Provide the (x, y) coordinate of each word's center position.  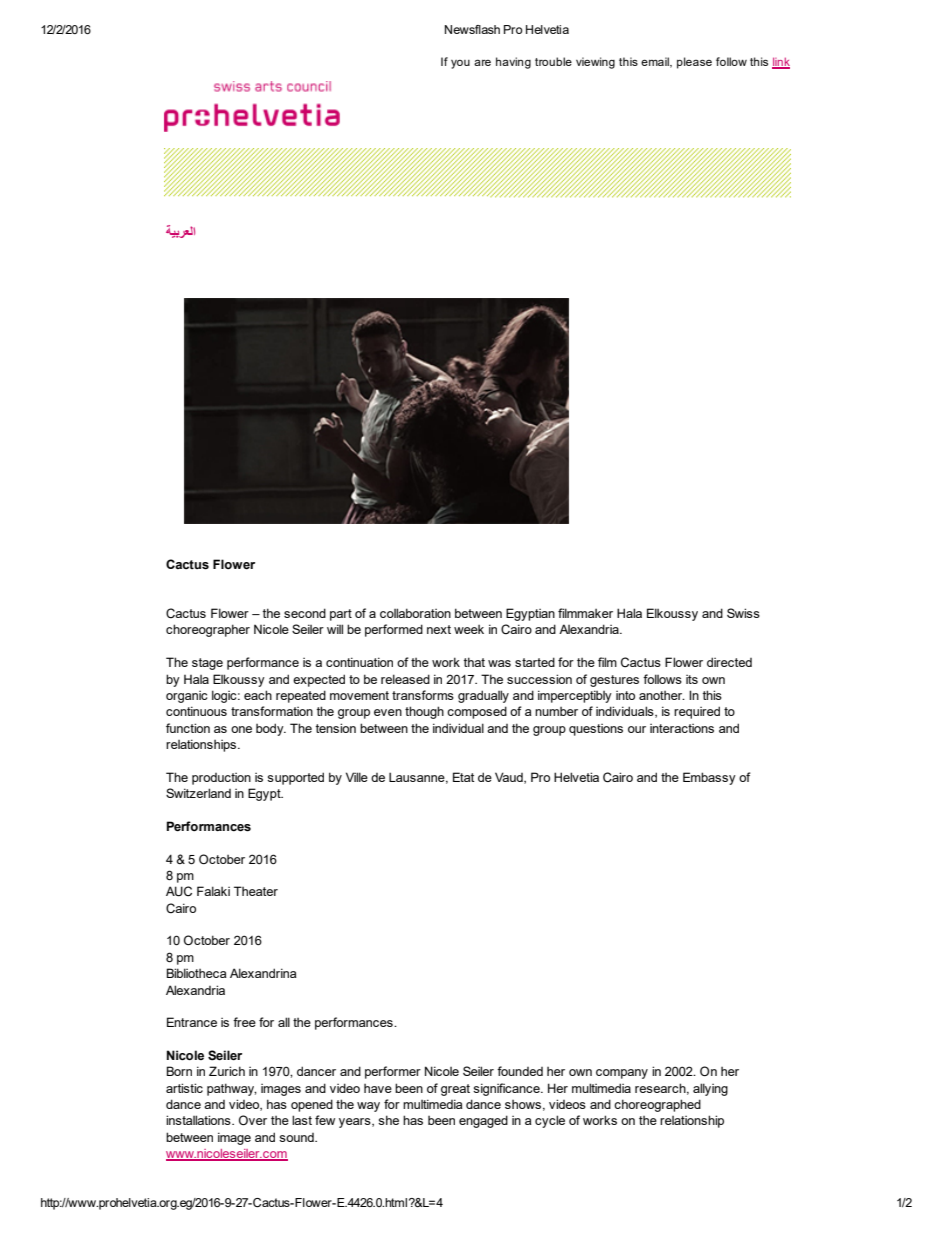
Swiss (743, 613)
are (482, 62)
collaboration (415, 613)
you (460, 64)
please (694, 63)
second (305, 613)
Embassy (709, 778)
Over (253, 1120)
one (241, 729)
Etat (463, 777)
